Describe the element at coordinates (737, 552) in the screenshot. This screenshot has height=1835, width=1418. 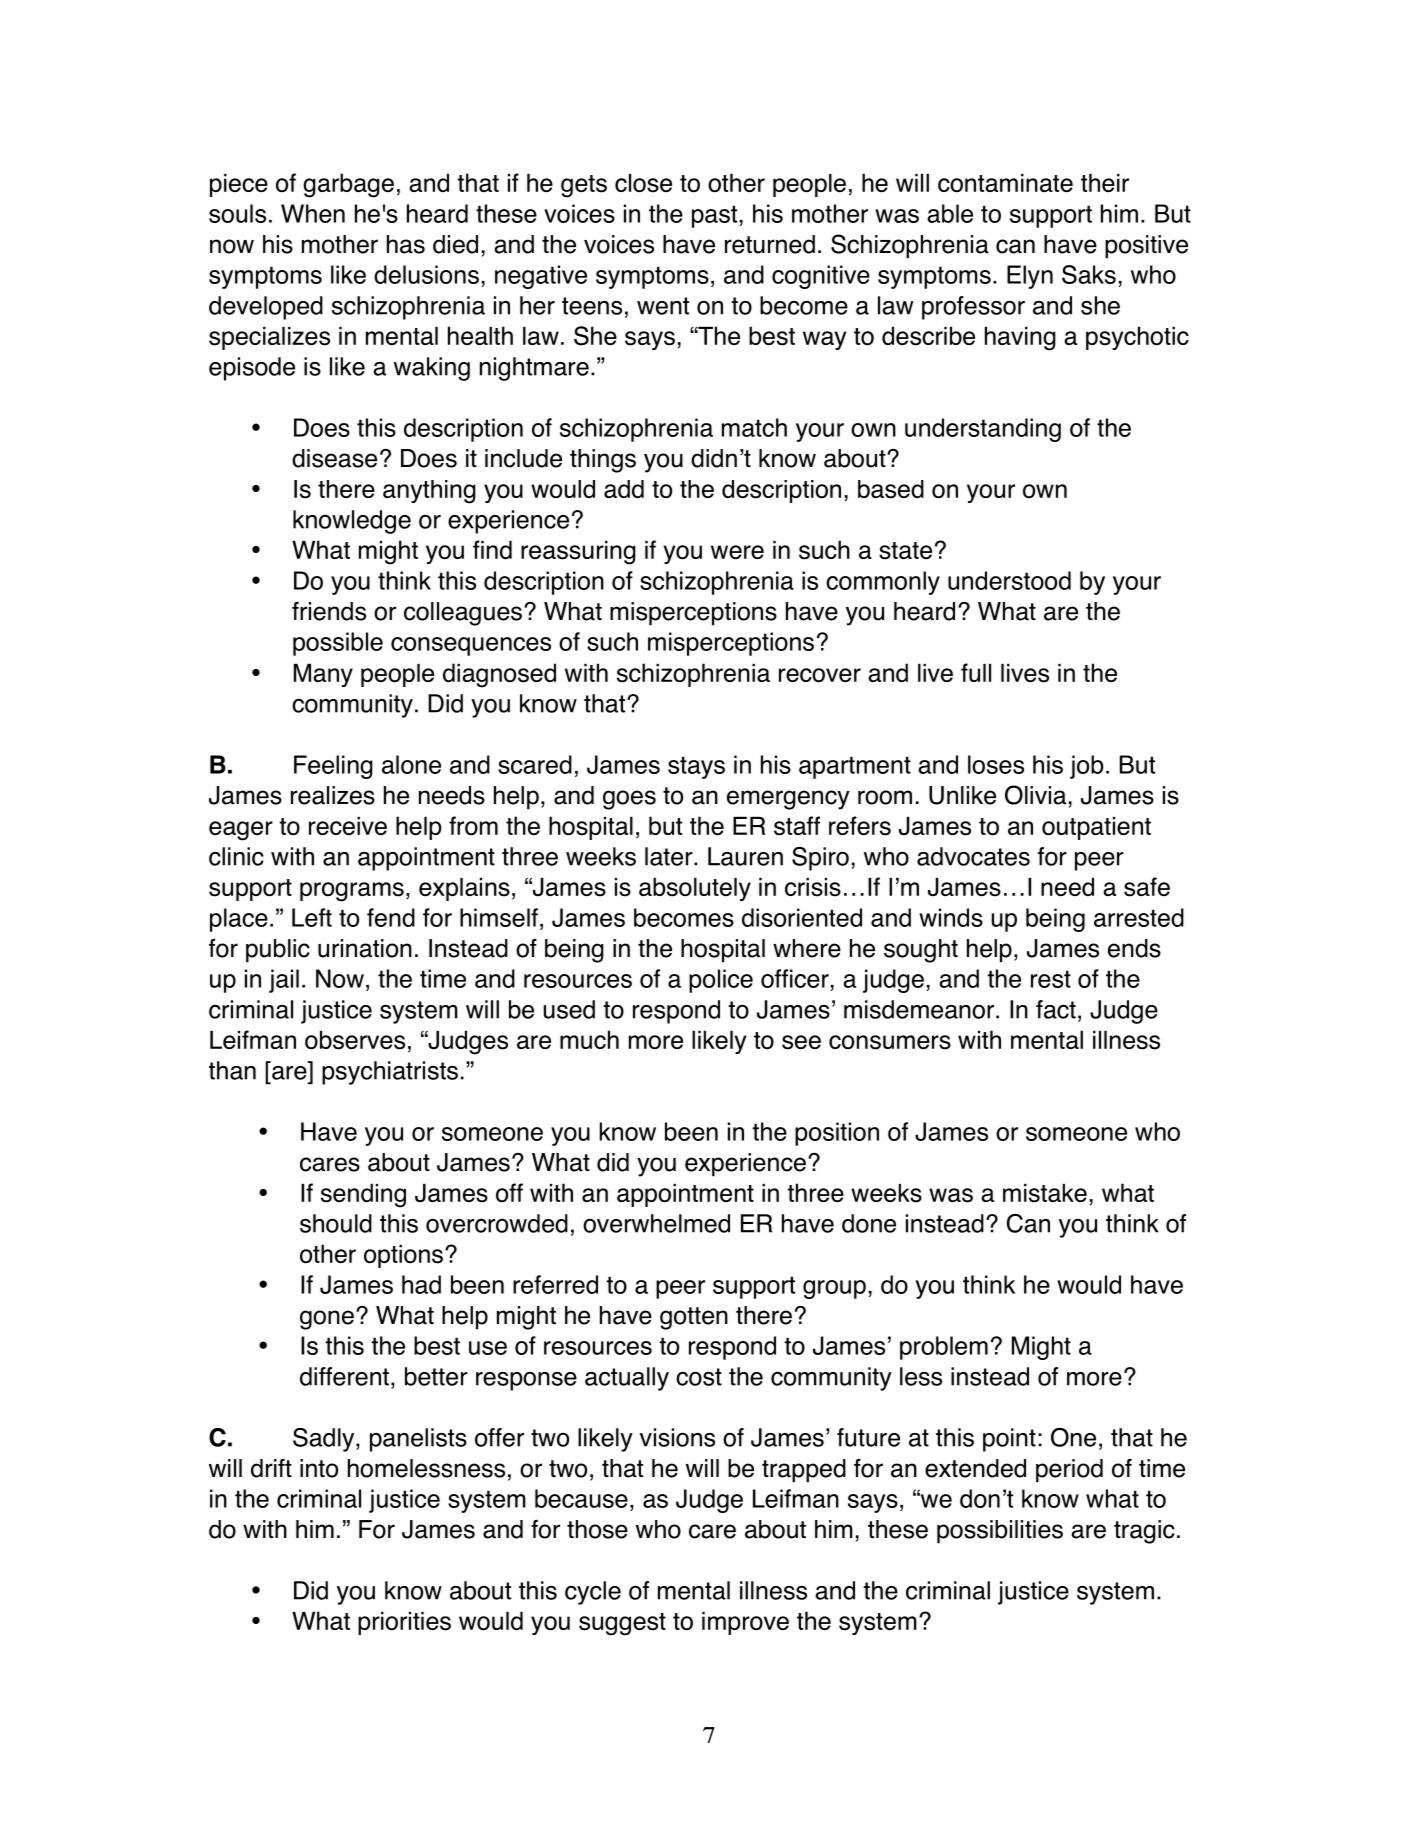
I see `were` at that location.
